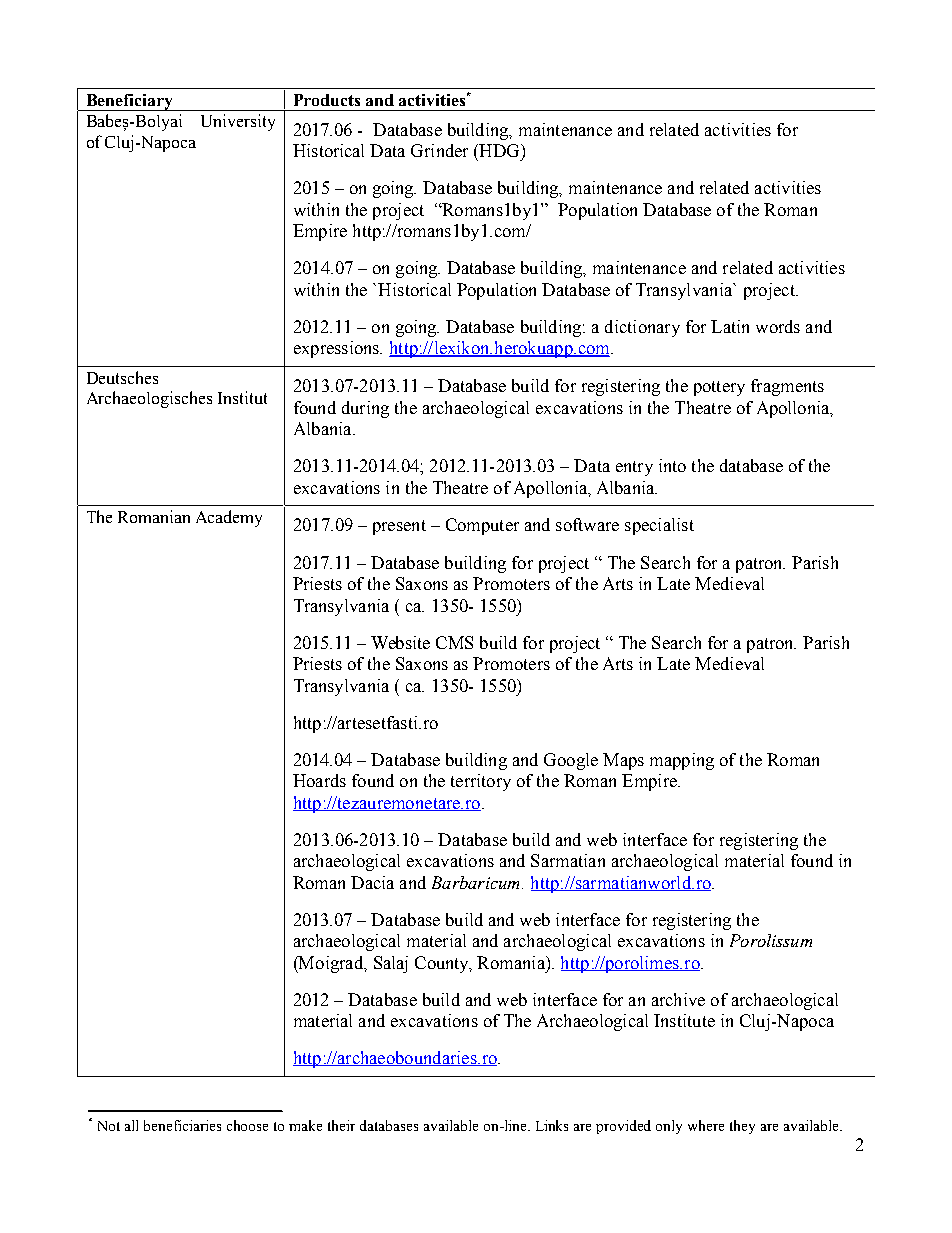  What do you see at coordinates (439, 150) in the document?
I see `Grinder` at bounding box center [439, 150].
